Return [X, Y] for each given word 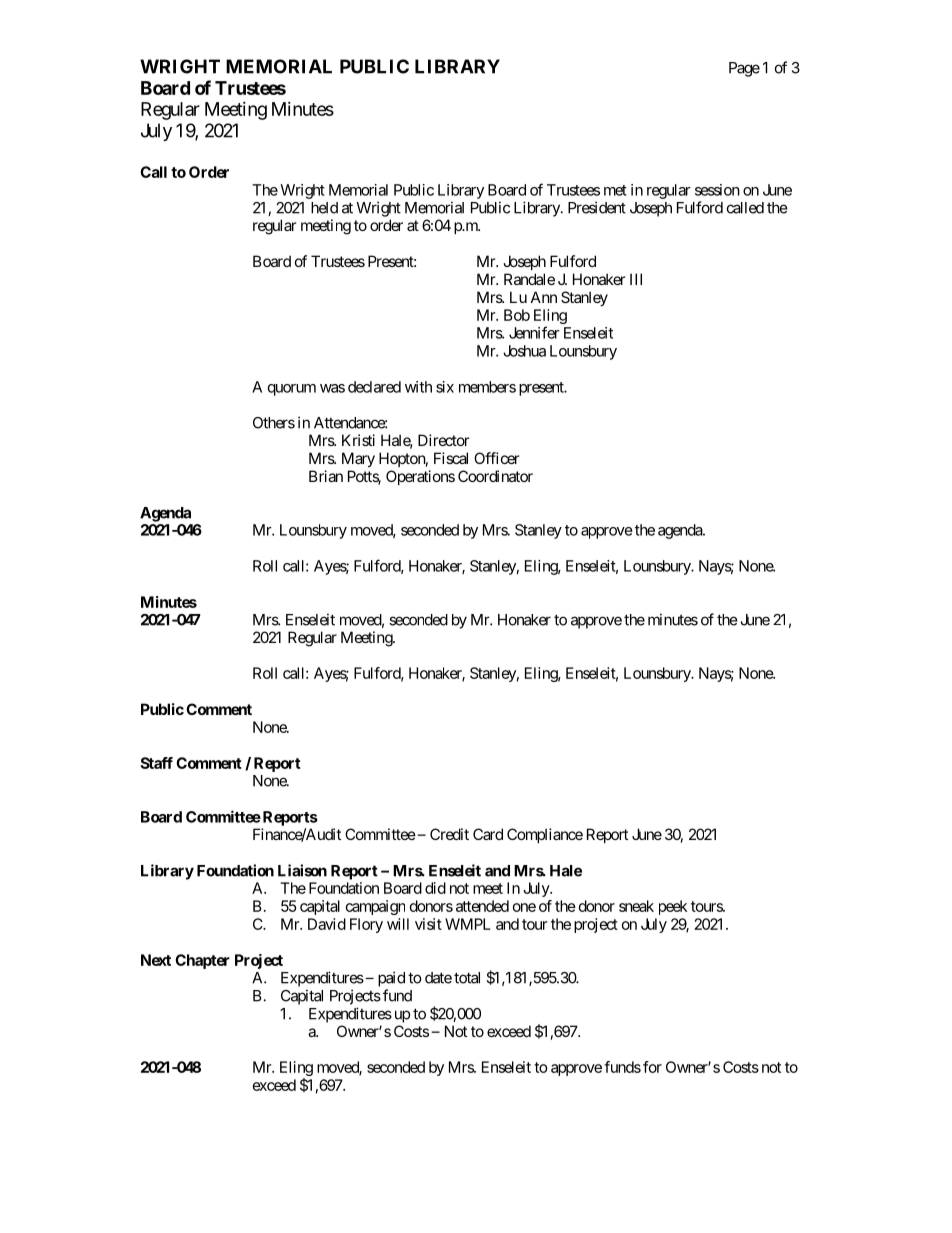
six [445, 387]
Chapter [202, 961]
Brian [326, 476]
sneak [636, 906]
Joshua [524, 351]
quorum [292, 390]
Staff [156, 763]
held [324, 208]
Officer [496, 458]
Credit [449, 834]
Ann [544, 297]
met [615, 190]
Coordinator [495, 476]
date [438, 978]
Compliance [545, 835]
